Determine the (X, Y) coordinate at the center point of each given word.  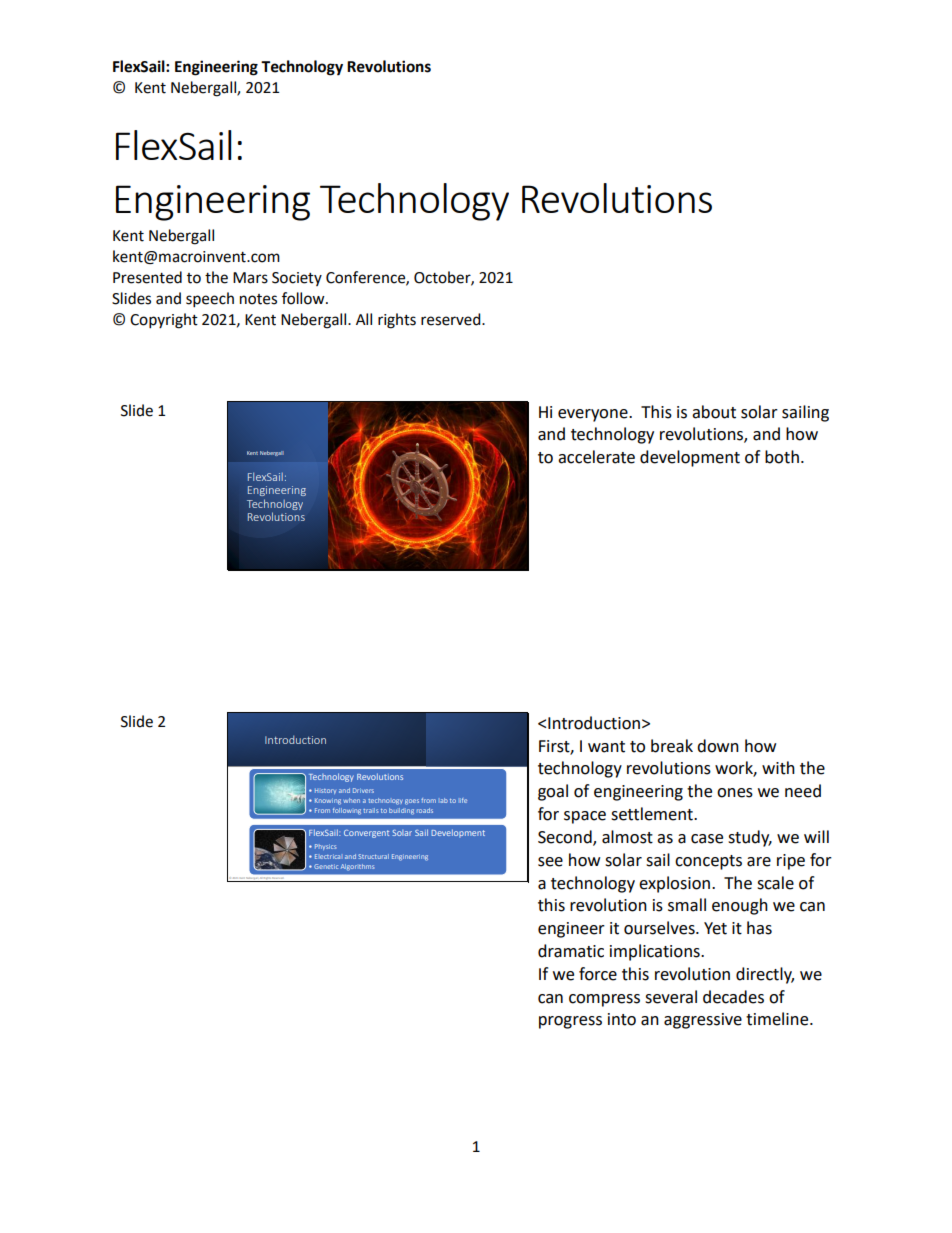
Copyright (164, 321)
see (550, 862)
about (714, 412)
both (782, 457)
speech (210, 300)
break (672, 746)
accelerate (596, 457)
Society (297, 279)
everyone (594, 415)
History (325, 791)
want (606, 747)
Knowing (328, 801)
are (759, 862)
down (718, 746)
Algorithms (357, 867)
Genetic (326, 866)
